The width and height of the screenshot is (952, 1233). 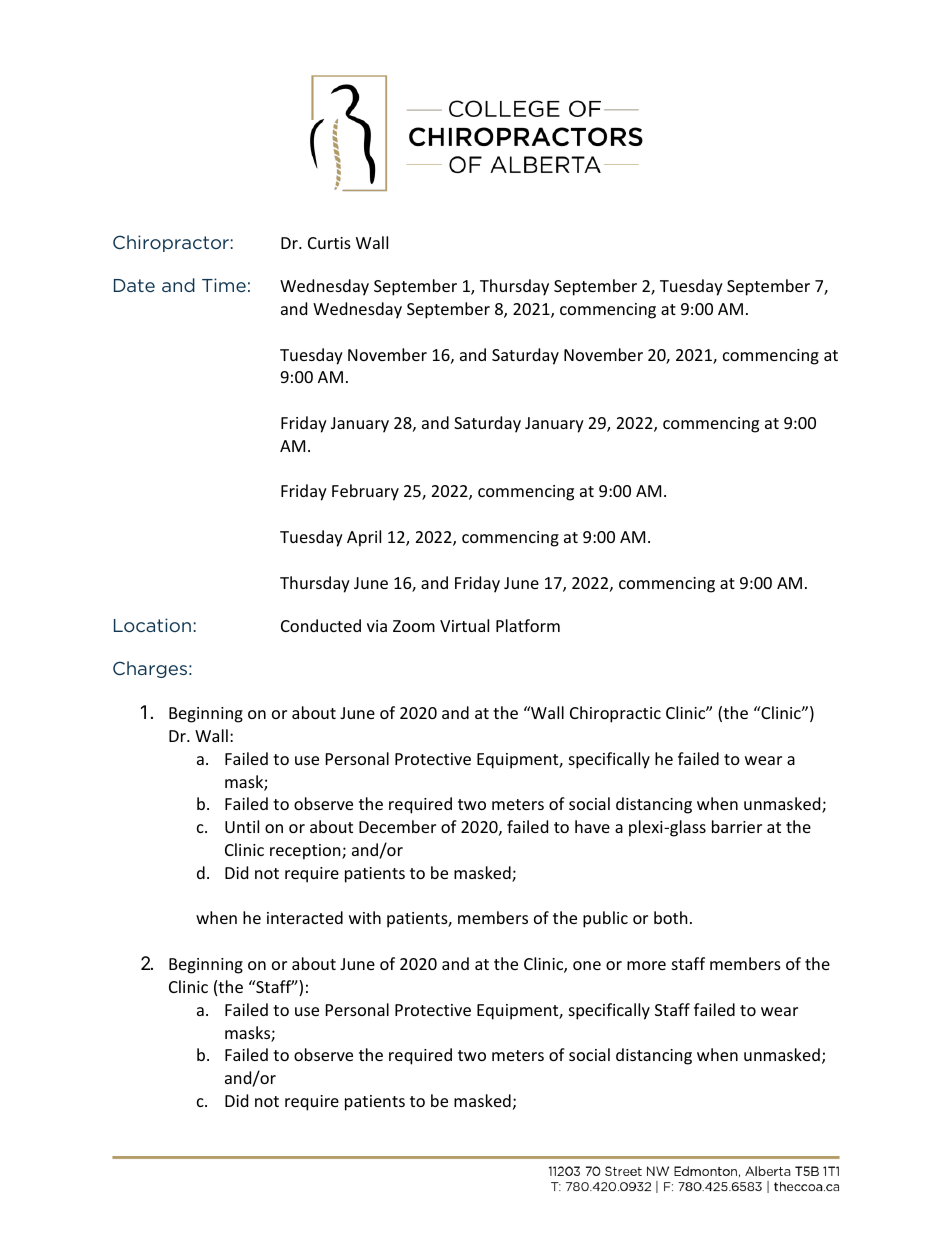 What do you see at coordinates (528, 625) in the screenshot?
I see `Platform` at bounding box center [528, 625].
